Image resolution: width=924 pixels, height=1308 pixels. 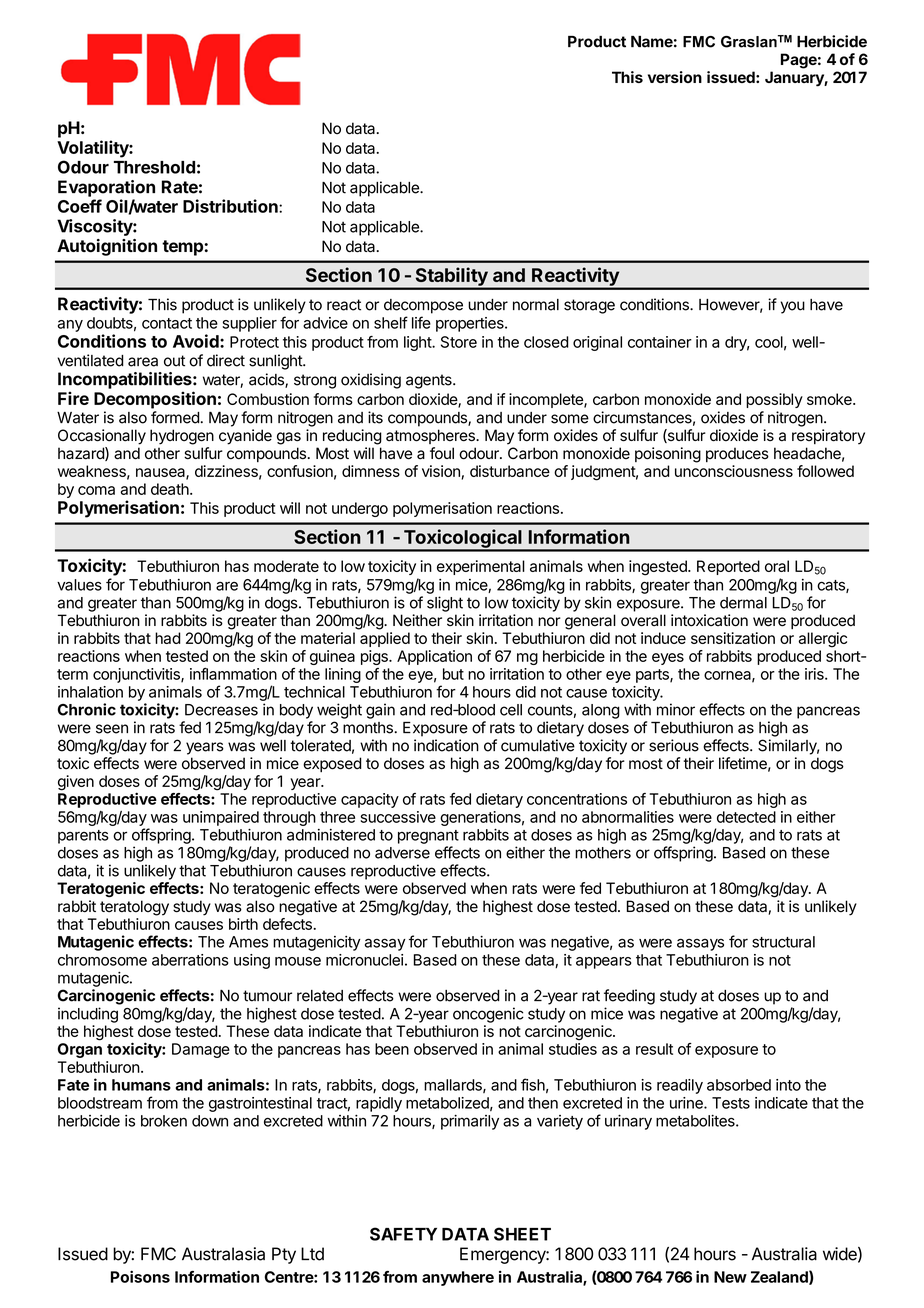 What do you see at coordinates (168, 638) in the page?
I see `had` at bounding box center [168, 638].
